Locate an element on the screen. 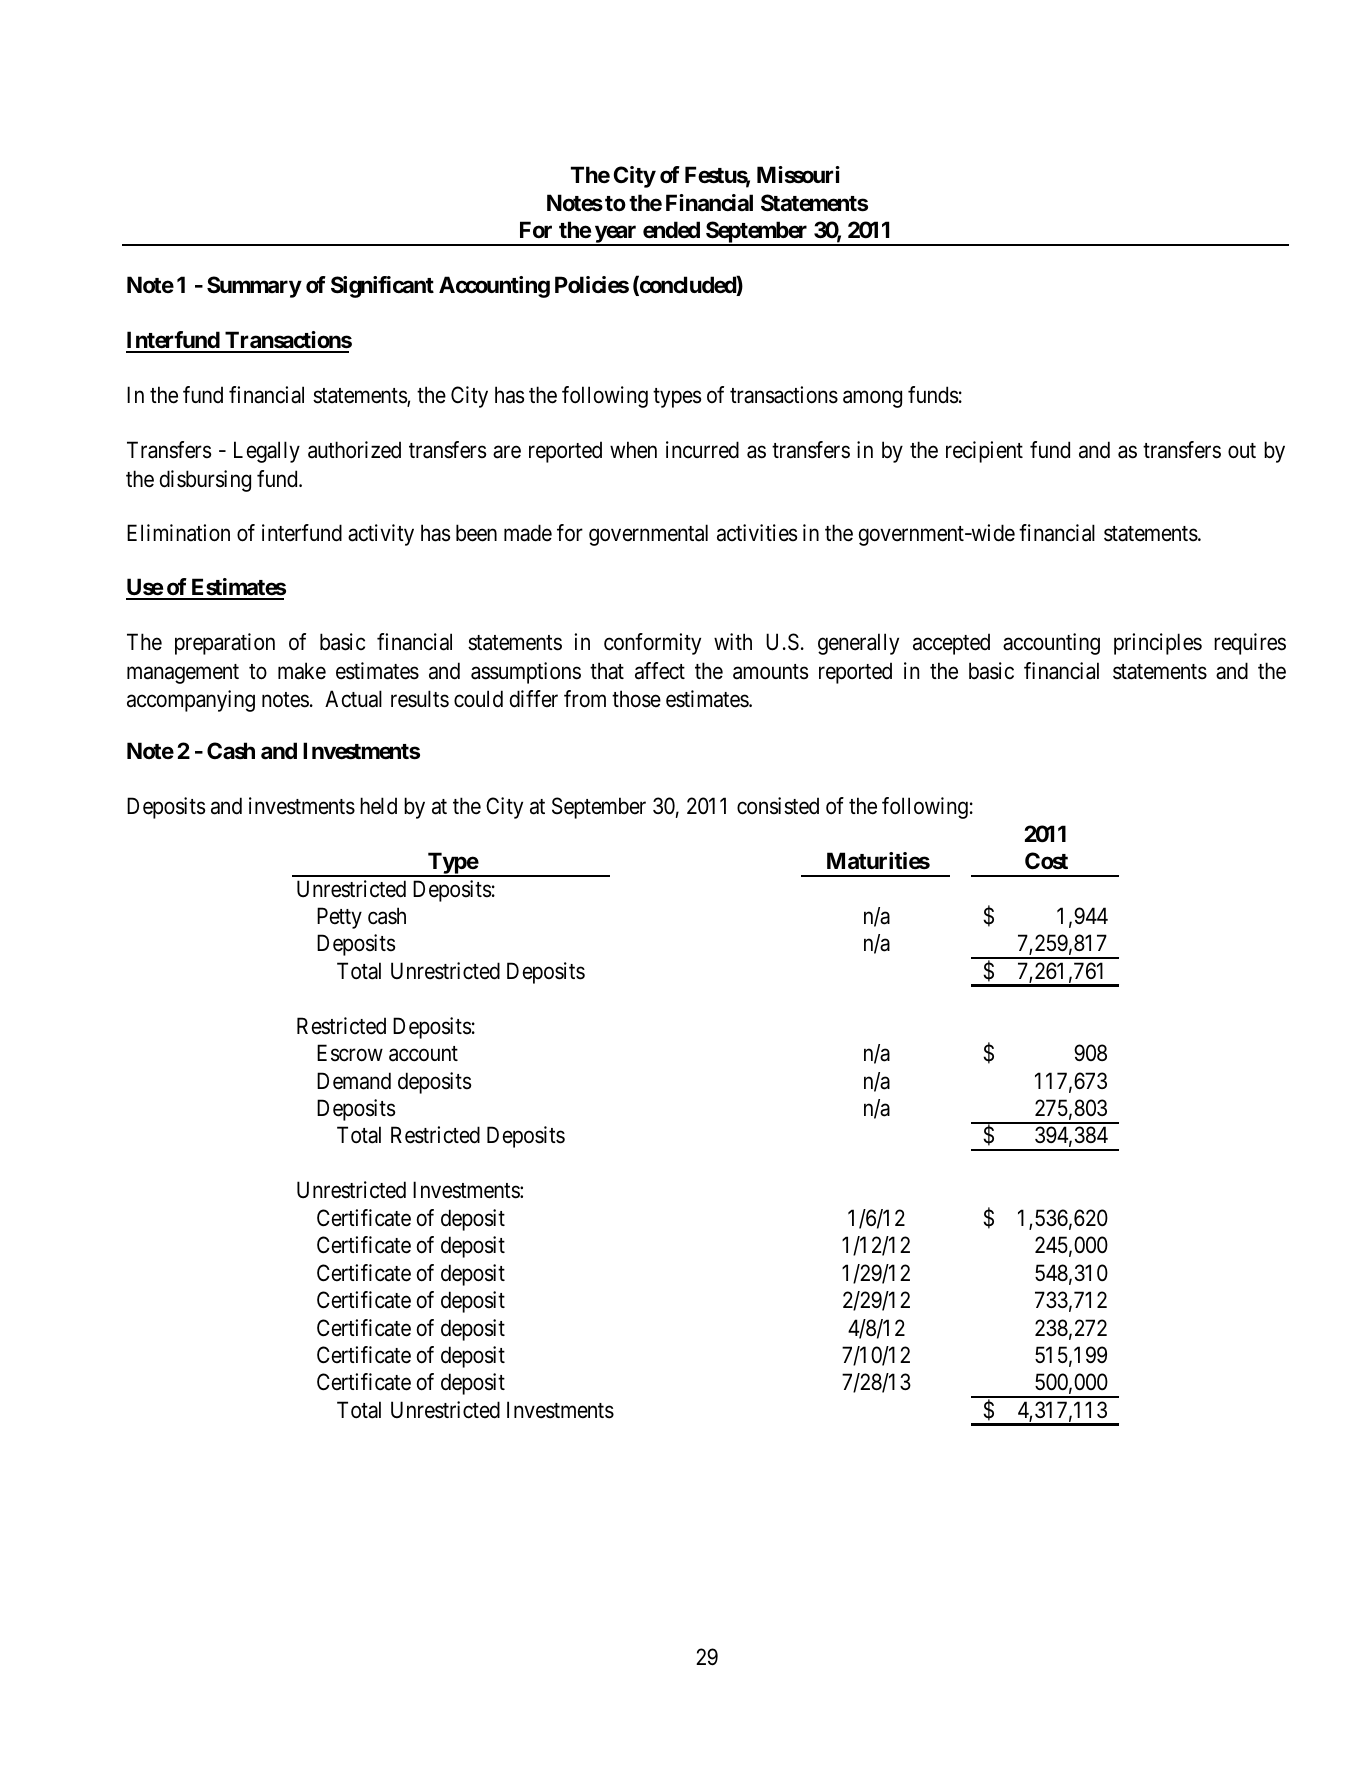 This screenshot has width=1372, height=1775. ended is located at coordinates (671, 230).
